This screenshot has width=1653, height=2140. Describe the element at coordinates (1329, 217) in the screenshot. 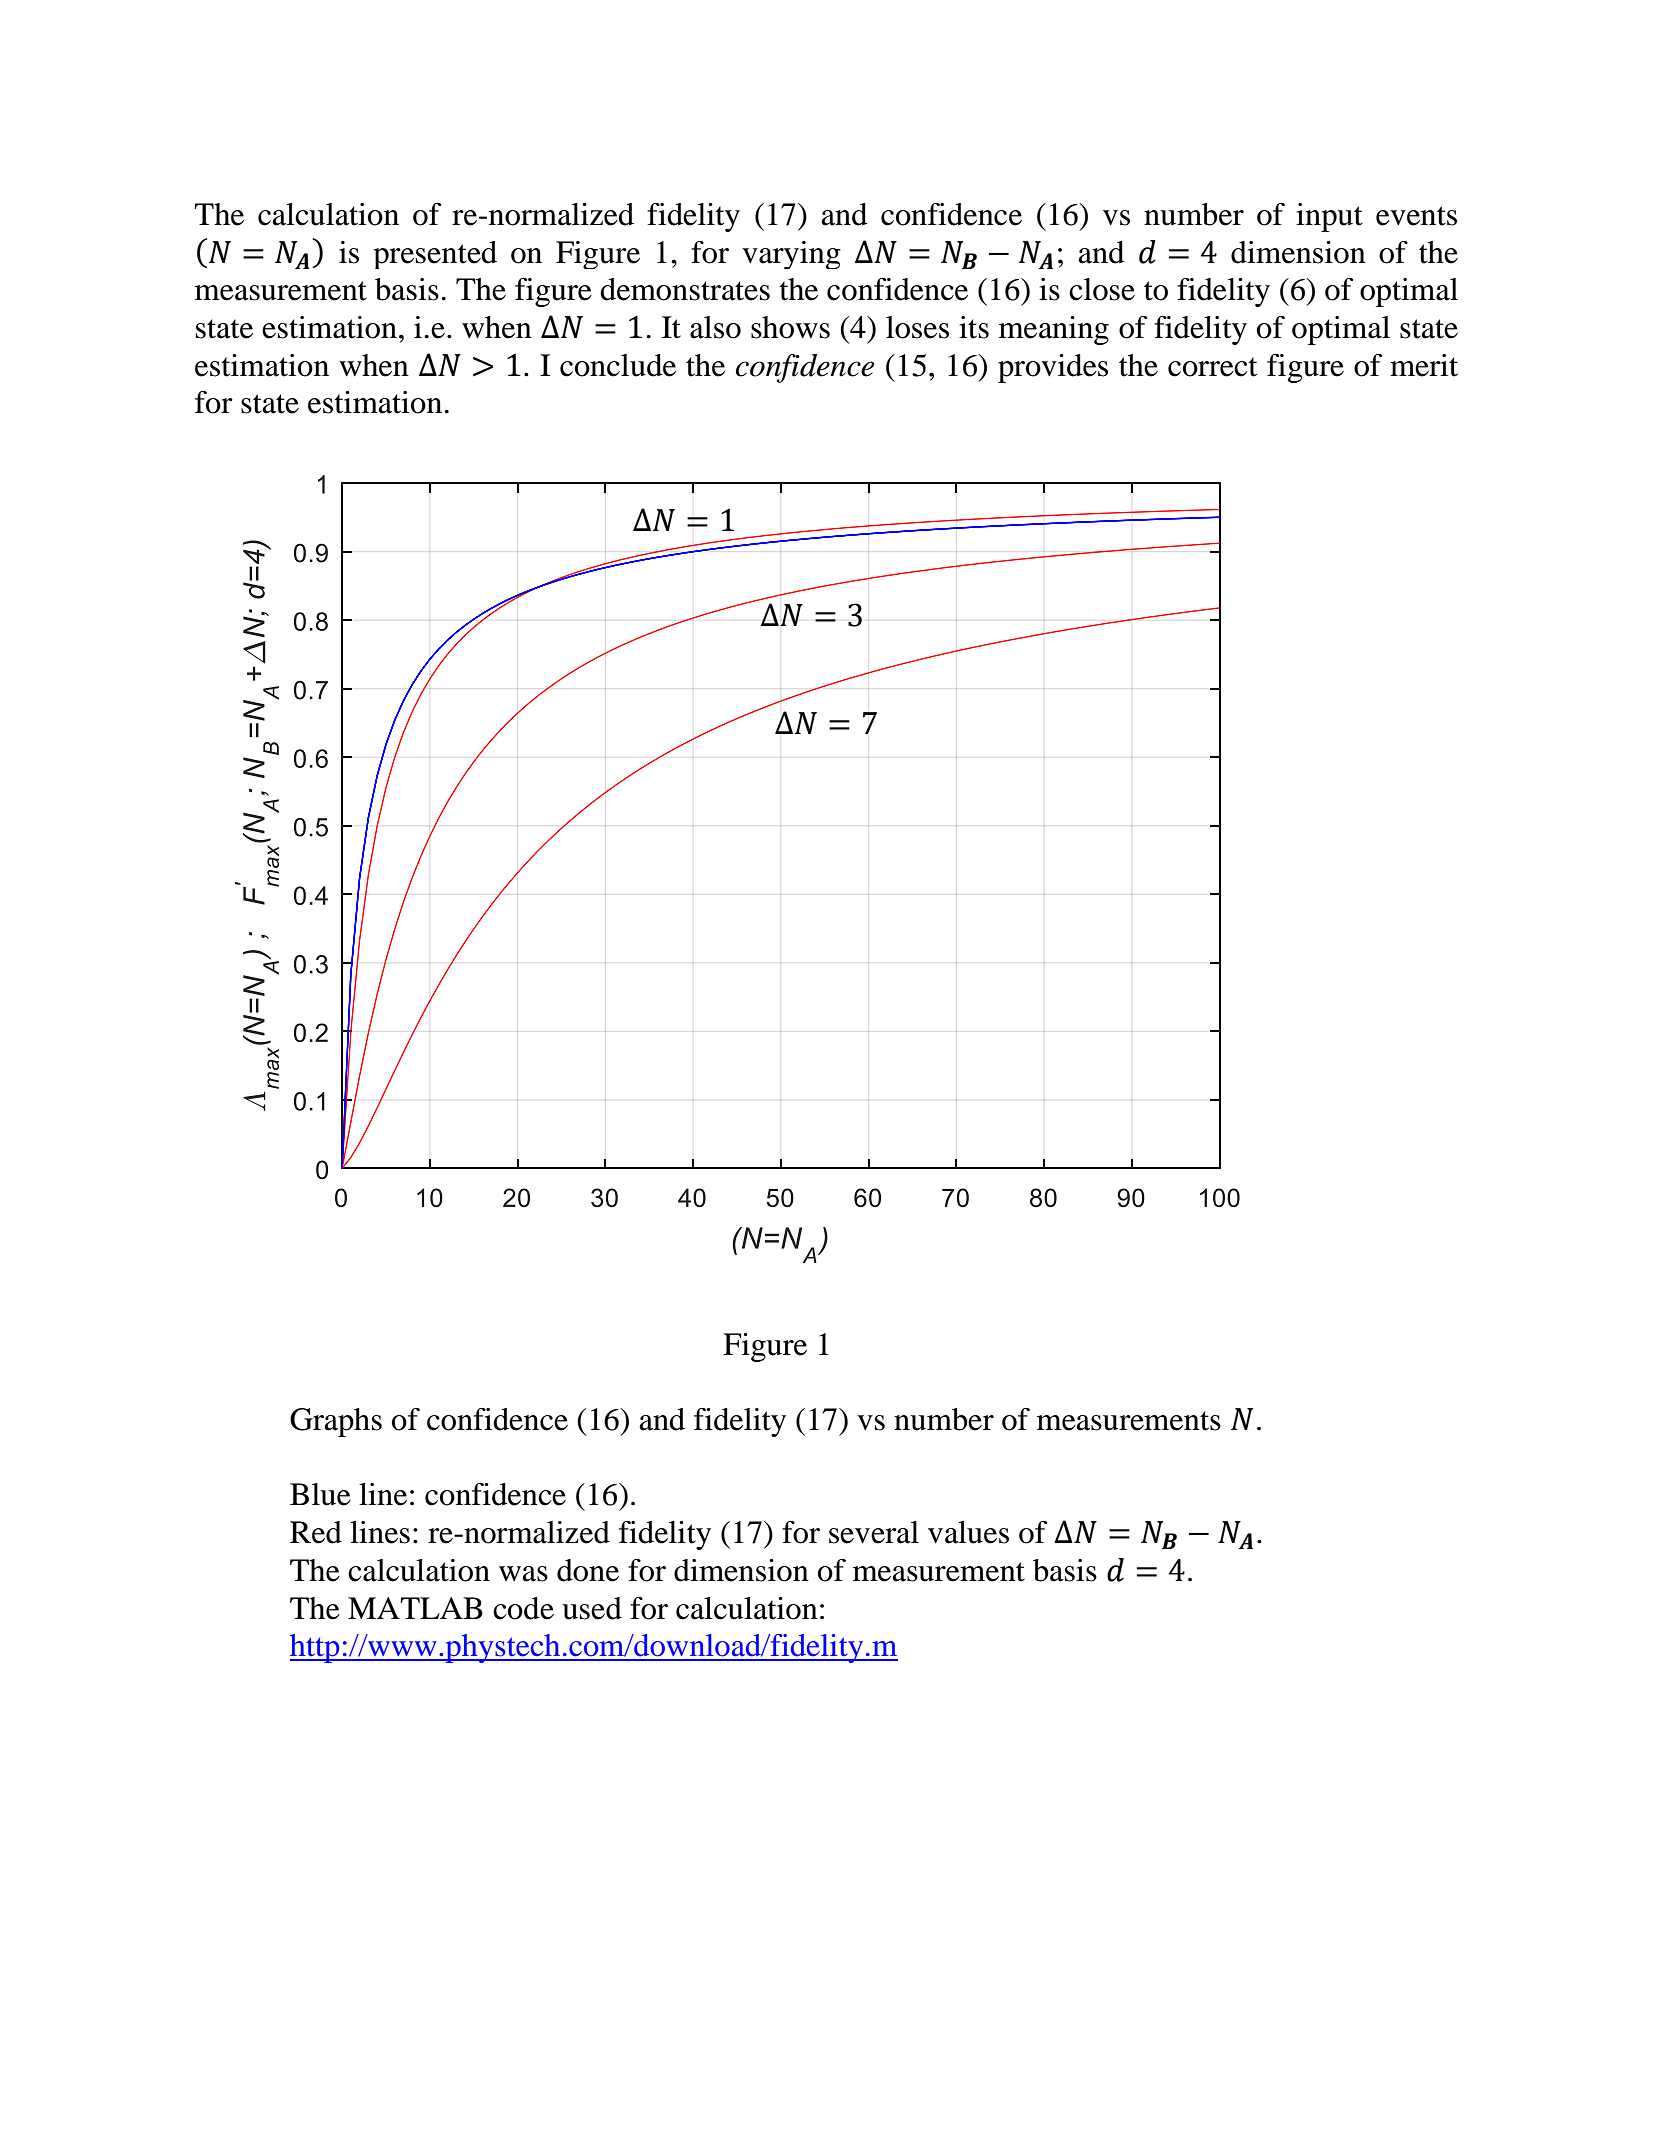

I see `input` at that location.
